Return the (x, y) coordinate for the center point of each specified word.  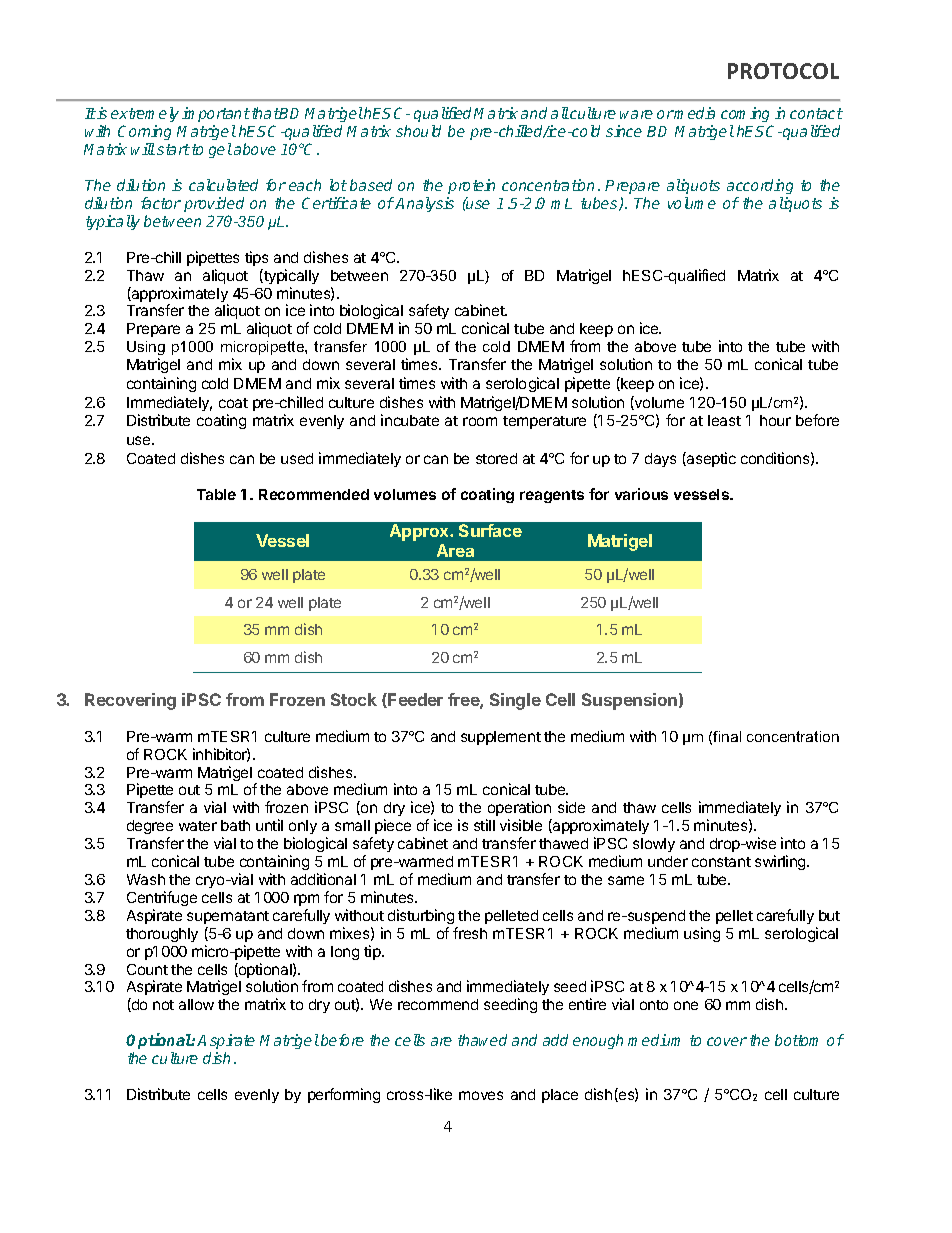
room (480, 421)
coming (746, 116)
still (484, 825)
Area (455, 550)
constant (721, 862)
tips (256, 258)
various (641, 494)
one (686, 1005)
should (418, 131)
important (216, 116)
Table (216, 494)
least (724, 420)
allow (196, 1004)
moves (481, 1095)
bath (235, 825)
